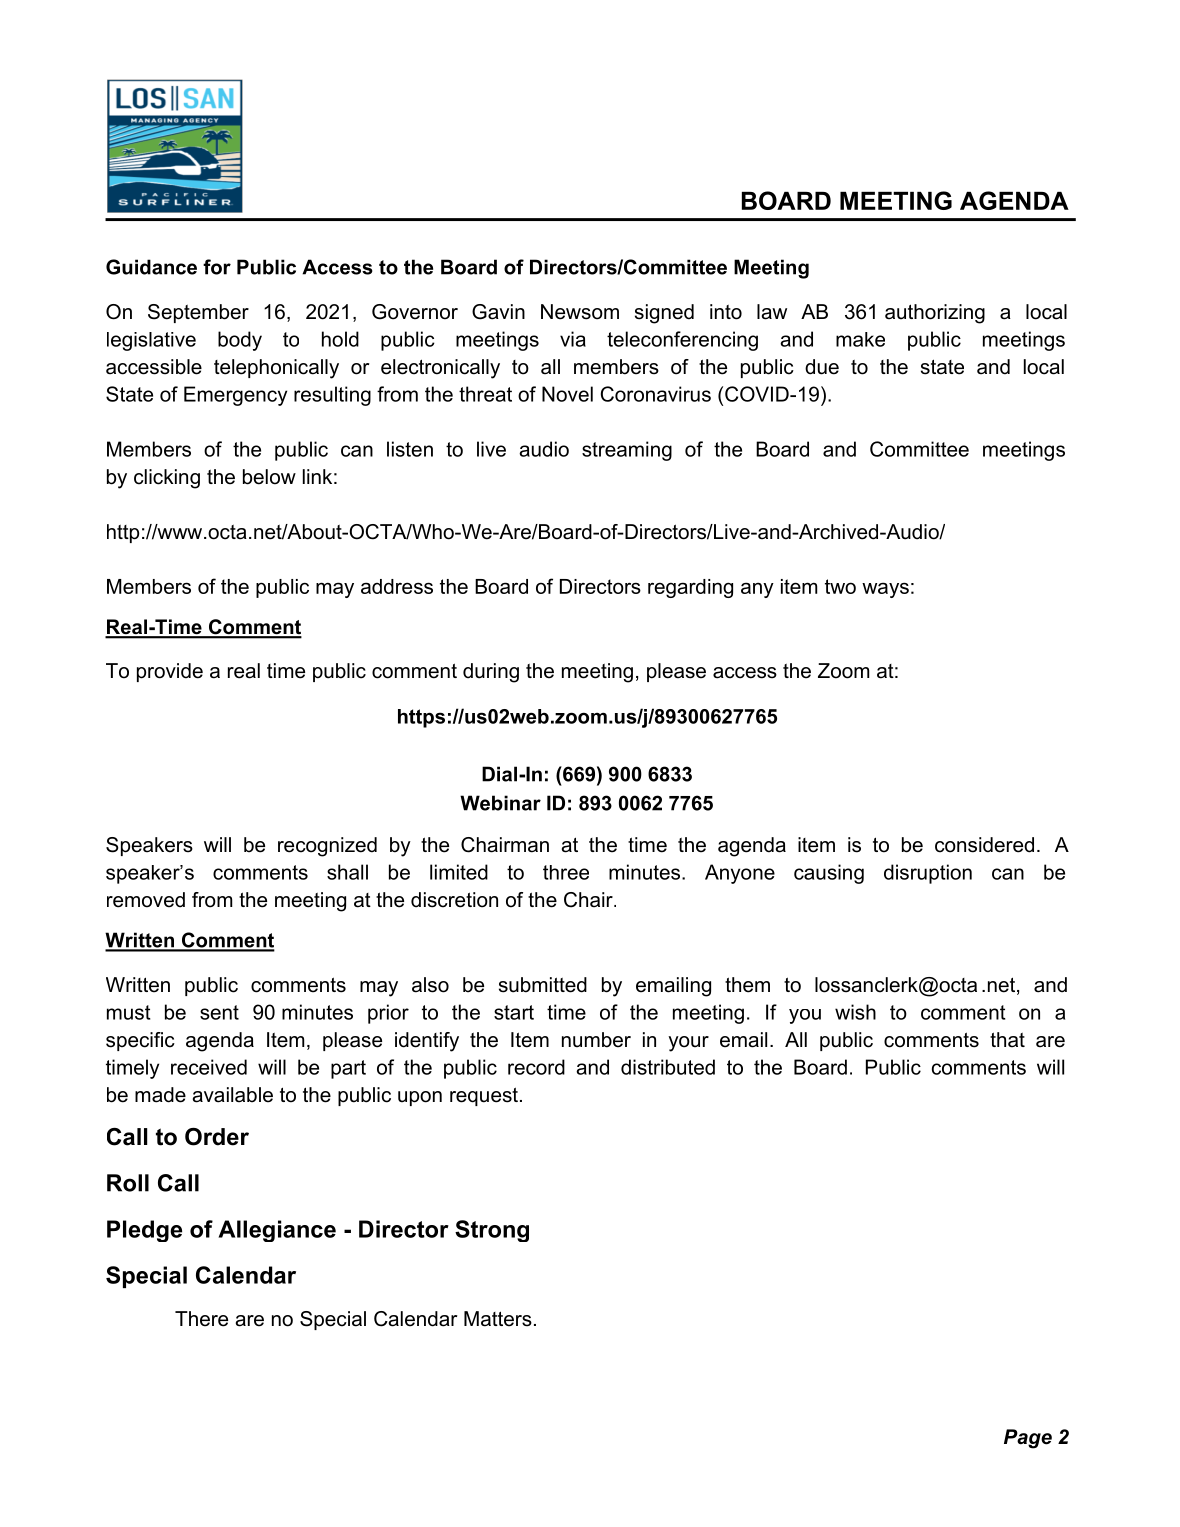 The width and height of the screenshot is (1180, 1527). Describe the element at coordinates (566, 872) in the screenshot. I see `three` at that location.
